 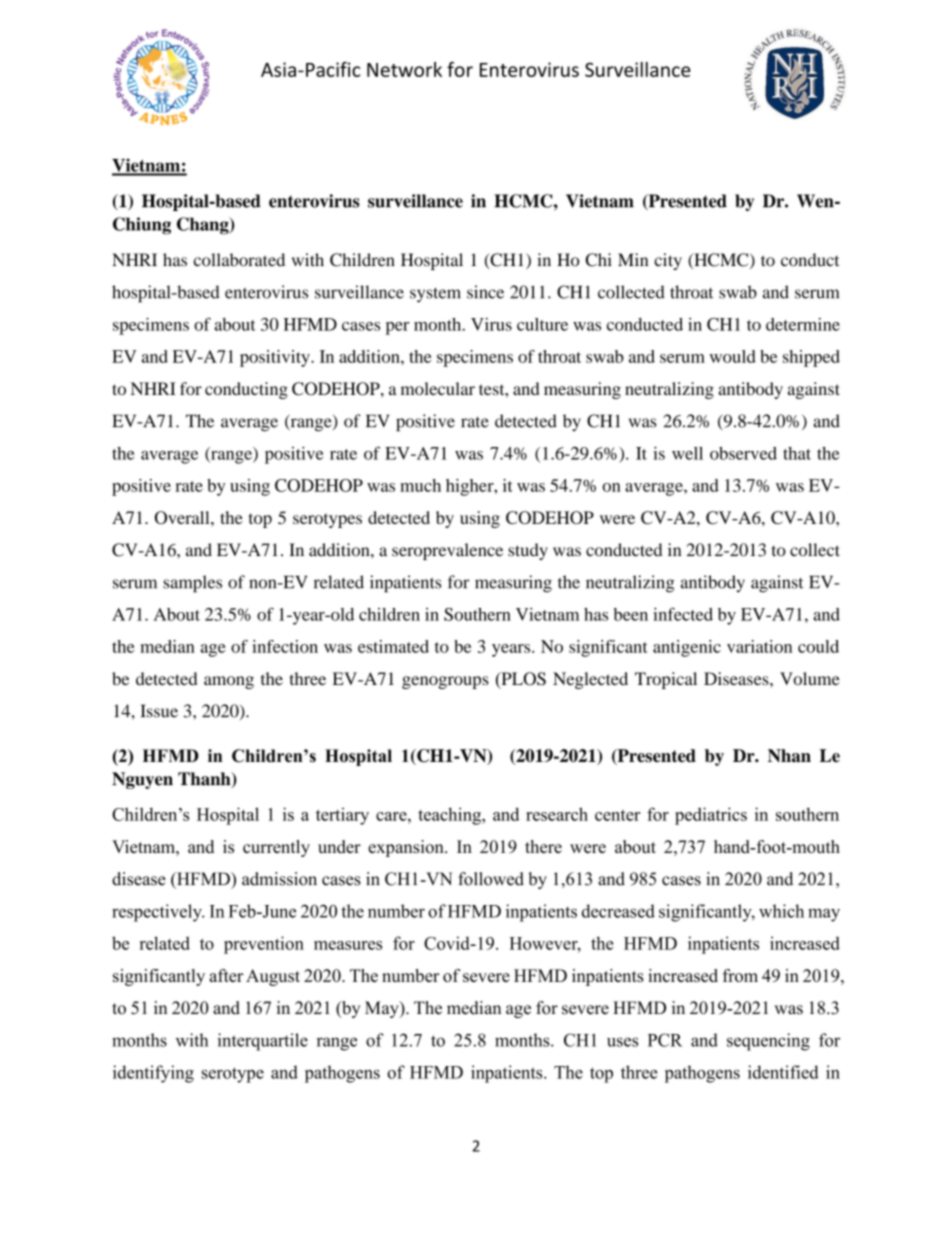 I want to click on interquartile, so click(x=263, y=1042).
